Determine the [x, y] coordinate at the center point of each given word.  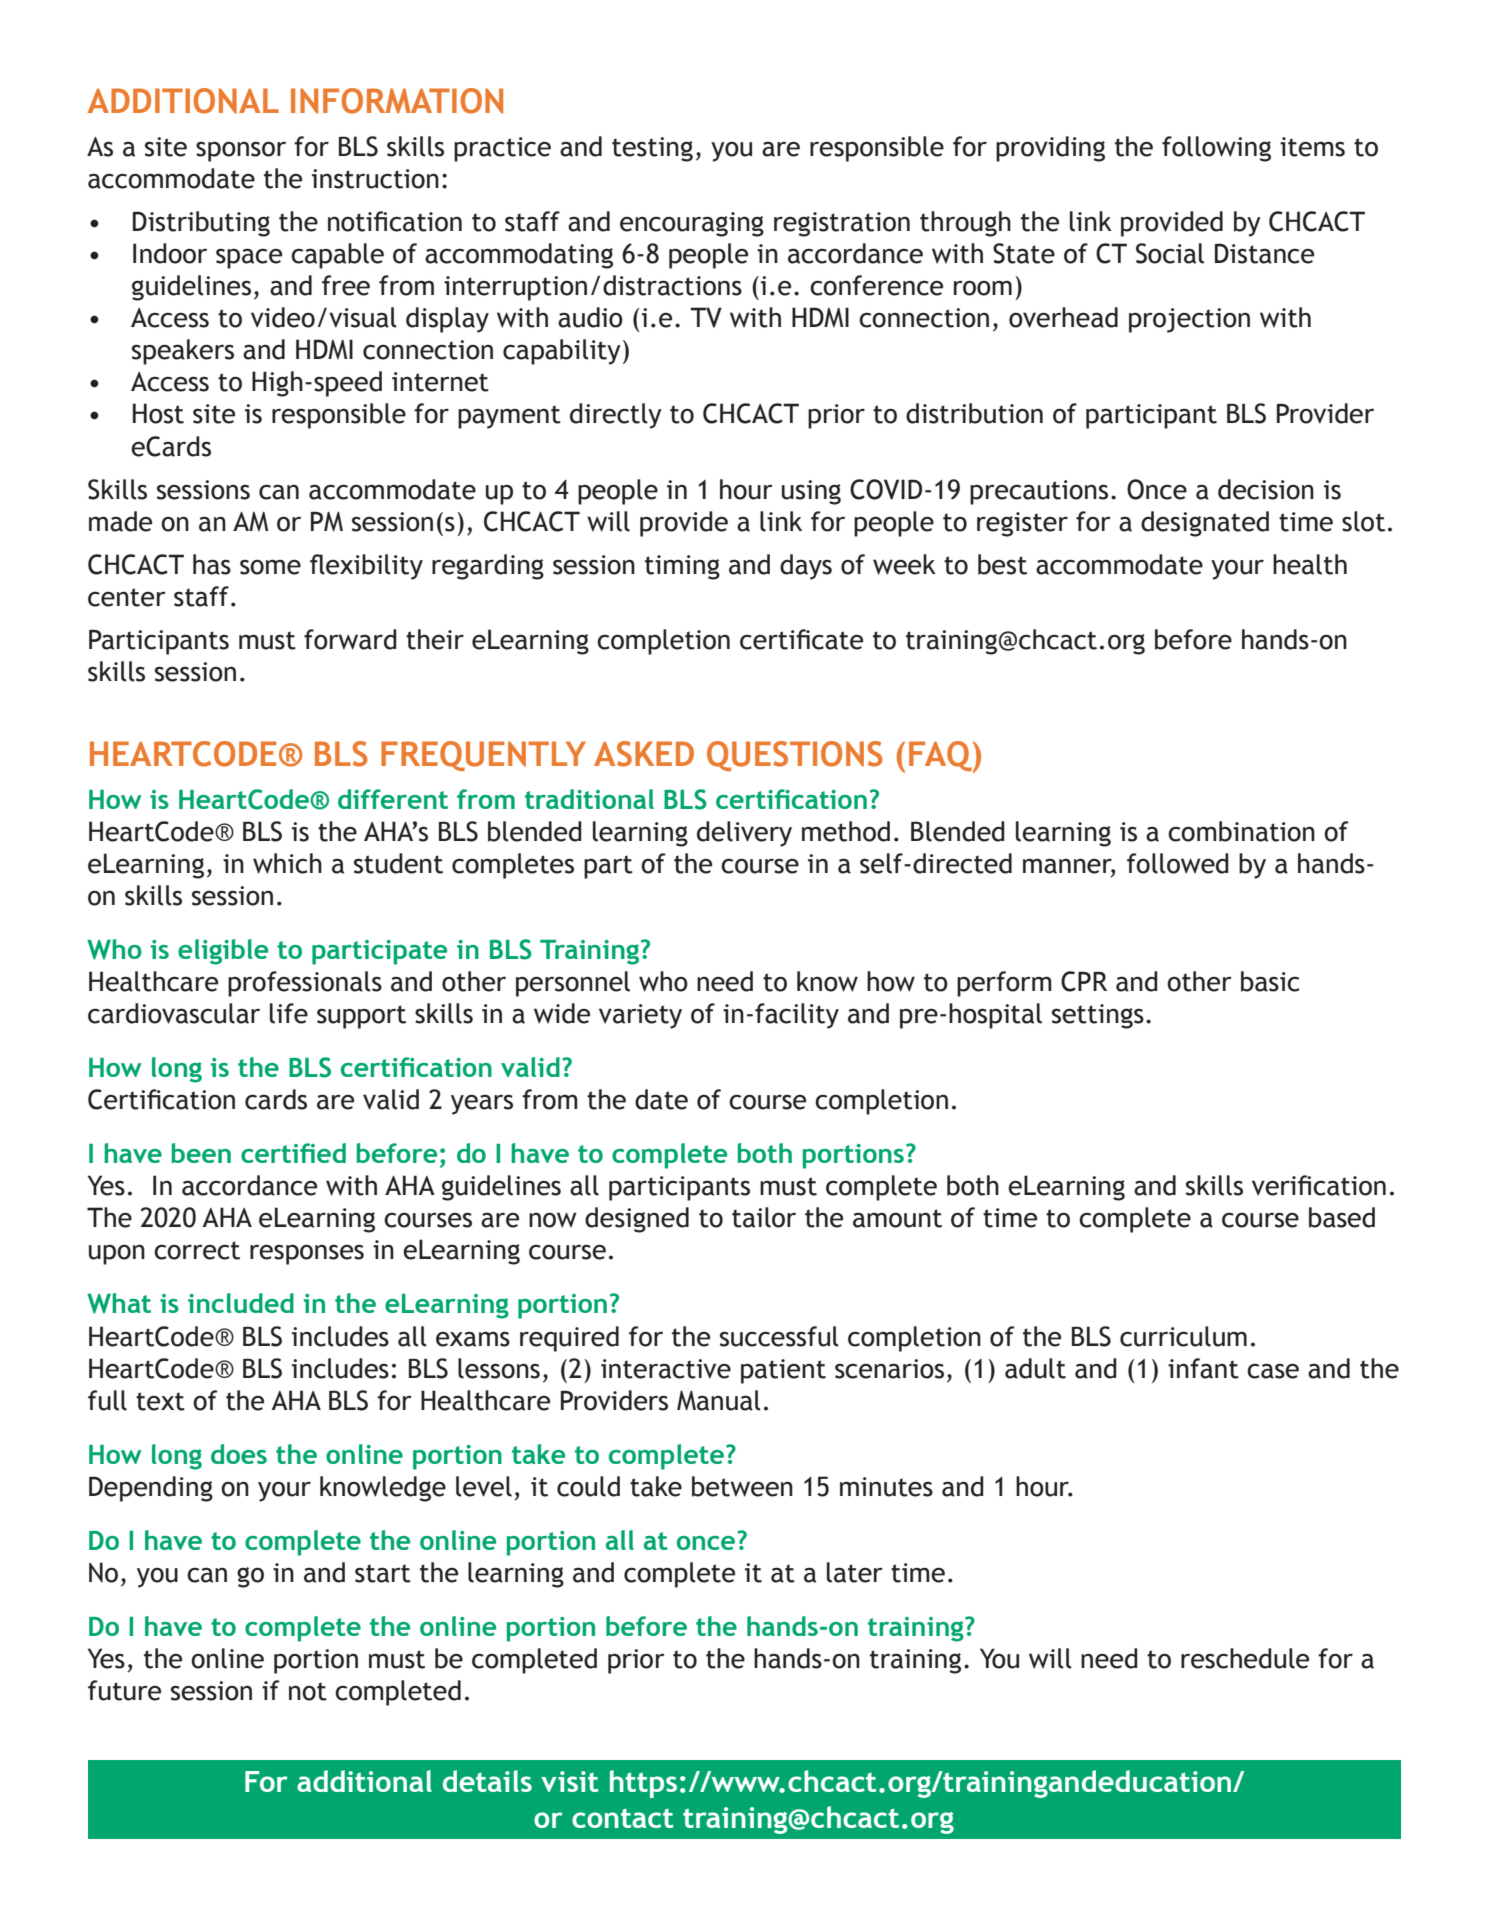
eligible [223, 952]
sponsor [241, 151]
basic [1270, 981]
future [124, 1690]
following [1216, 149]
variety [640, 1016]
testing [652, 149]
